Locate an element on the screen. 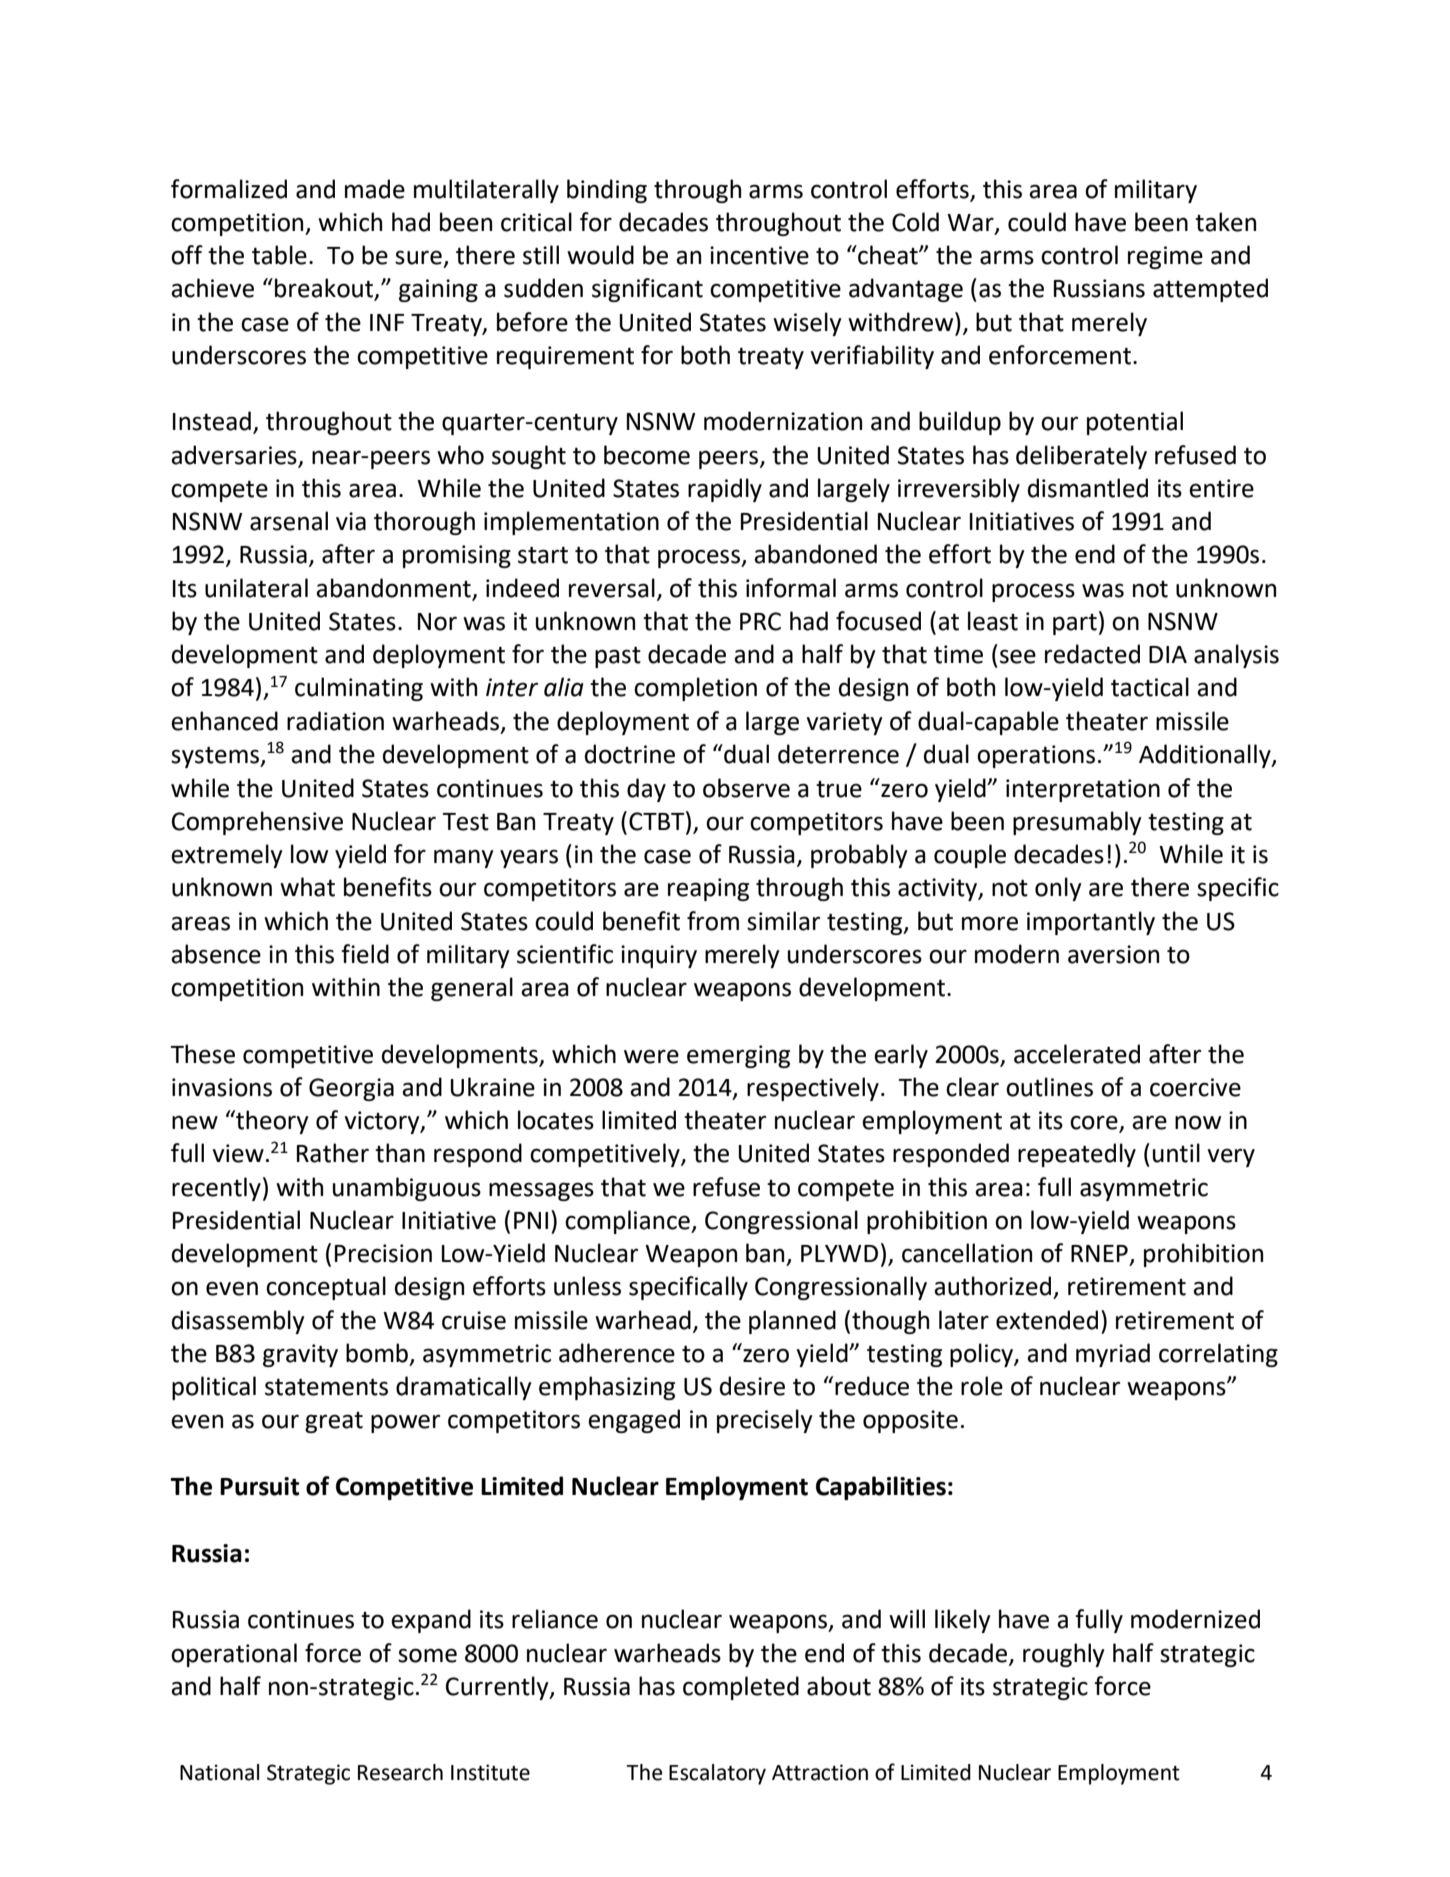 This screenshot has height=1877, width=1450. field is located at coordinates (365, 954).
